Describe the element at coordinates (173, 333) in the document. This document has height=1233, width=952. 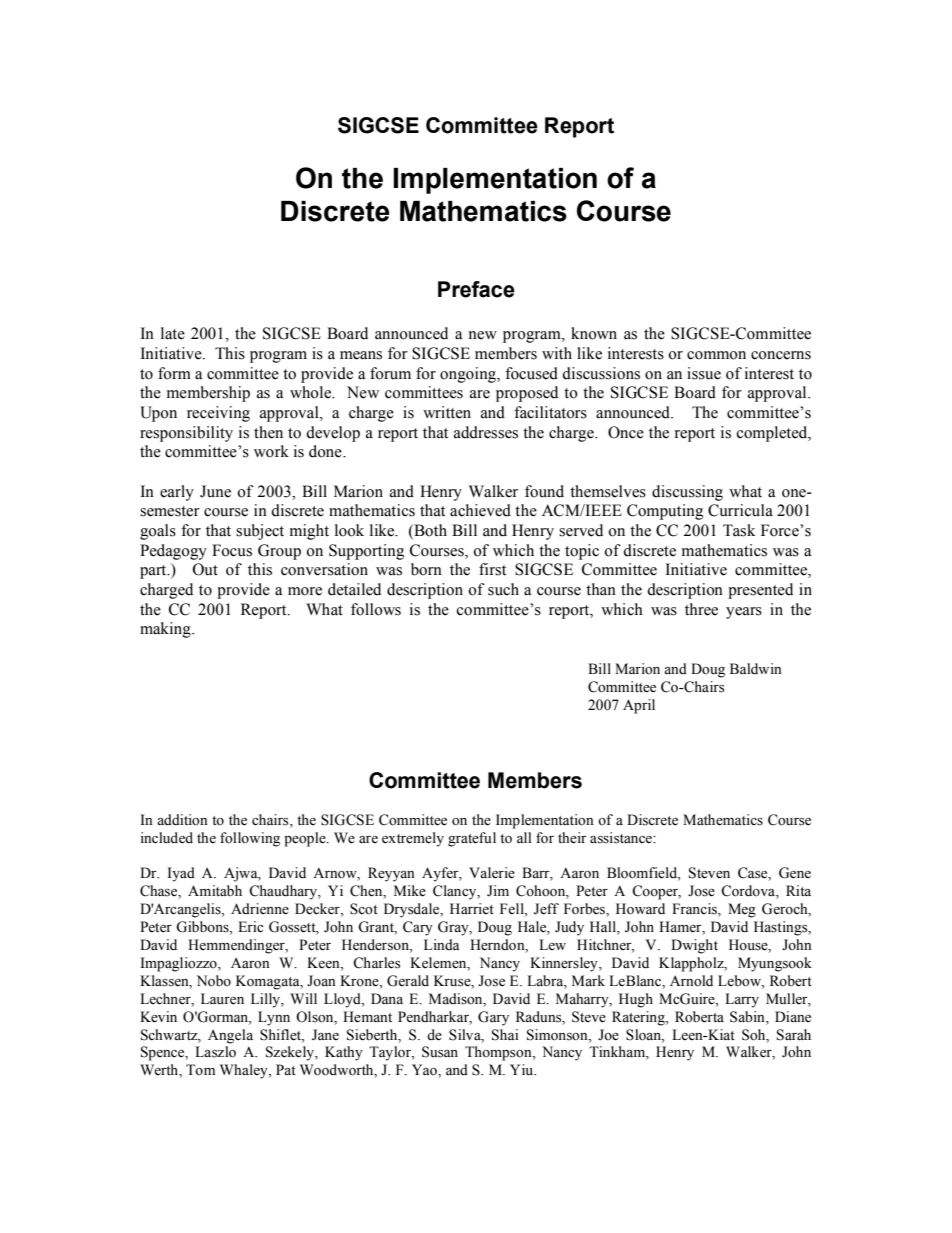
I see `late` at that location.
